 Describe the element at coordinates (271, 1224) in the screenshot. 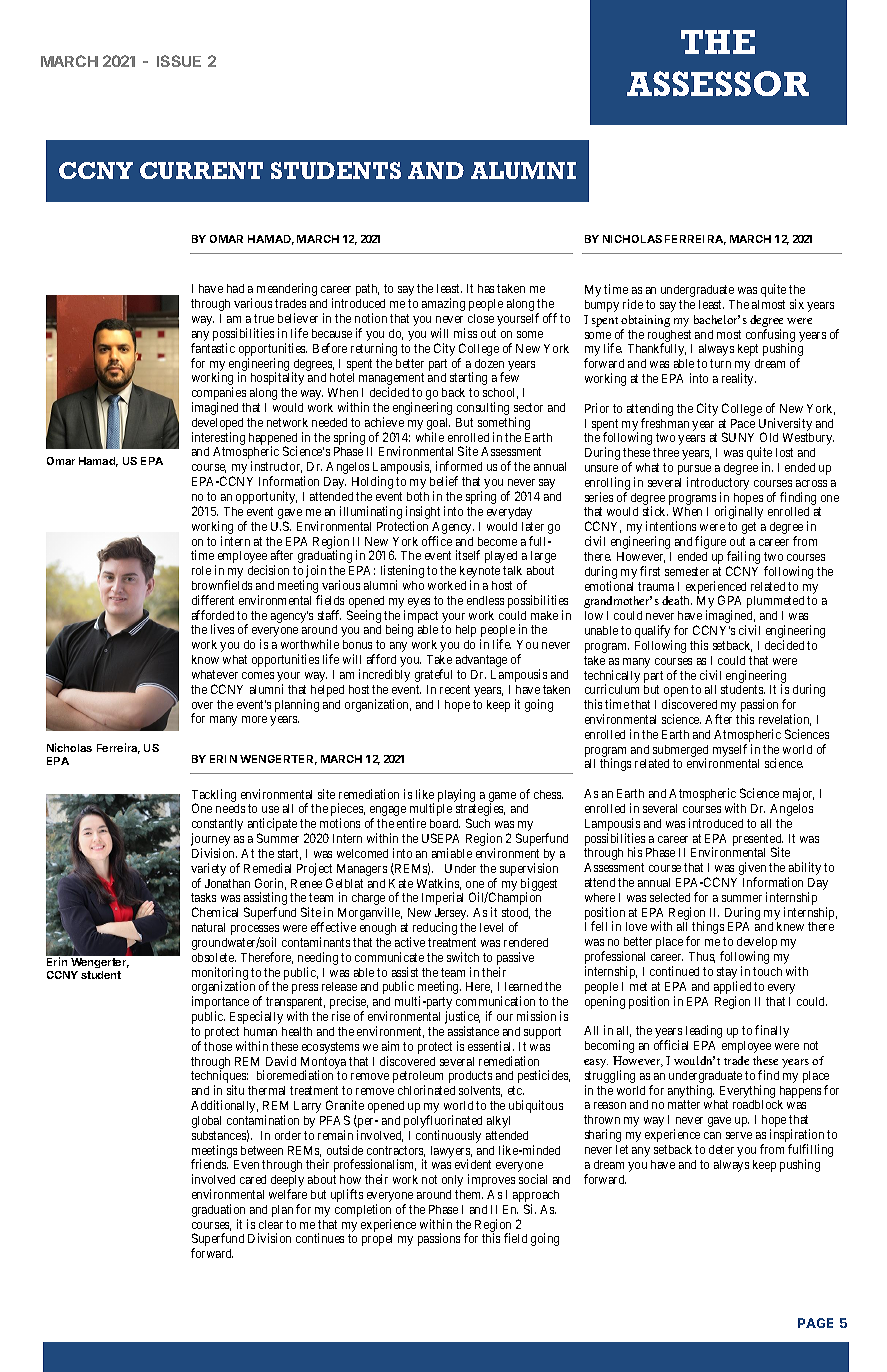

I see `clear` at that location.
